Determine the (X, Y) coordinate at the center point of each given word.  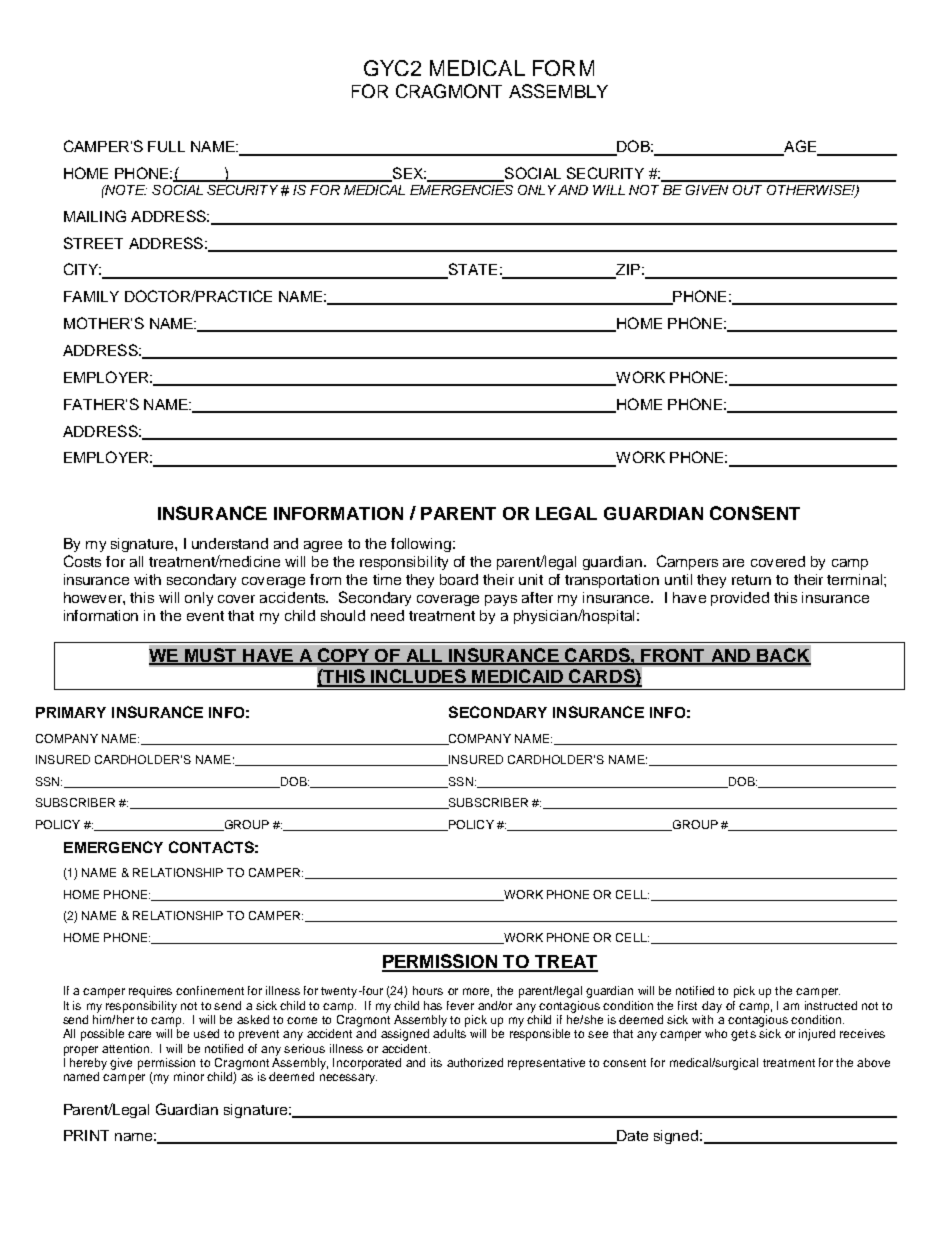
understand (230, 543)
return (751, 580)
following (421, 545)
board (459, 579)
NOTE (125, 190)
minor (189, 1076)
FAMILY (91, 296)
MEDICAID (517, 677)
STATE (471, 270)
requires (150, 992)
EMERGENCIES (461, 190)
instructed (831, 1005)
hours (428, 990)
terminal (856, 579)
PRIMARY (71, 712)
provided (740, 599)
